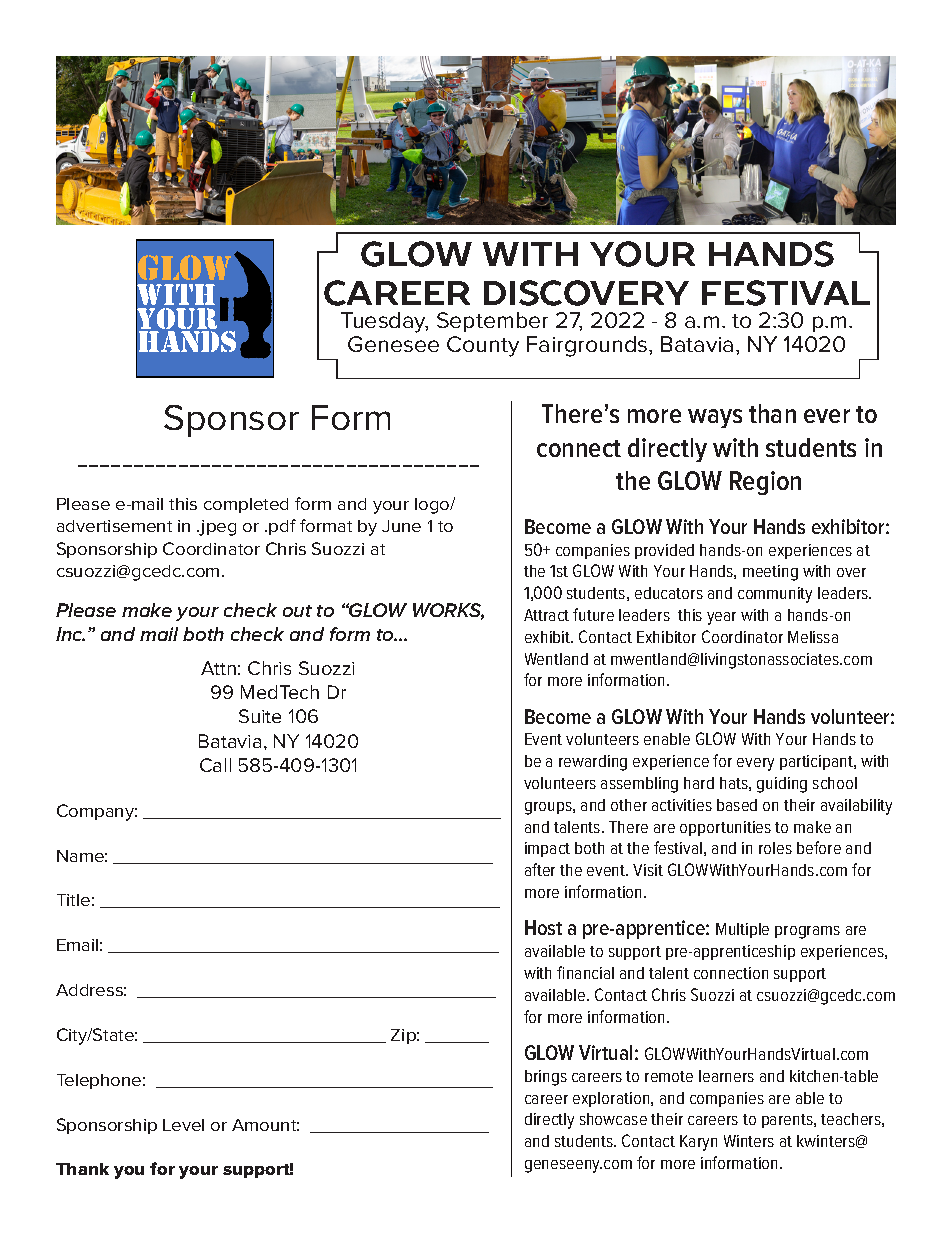 Image resolution: width=952 pixels, height=1233 pixels. What do you see at coordinates (183, 1125) in the screenshot?
I see `Level` at bounding box center [183, 1125].
